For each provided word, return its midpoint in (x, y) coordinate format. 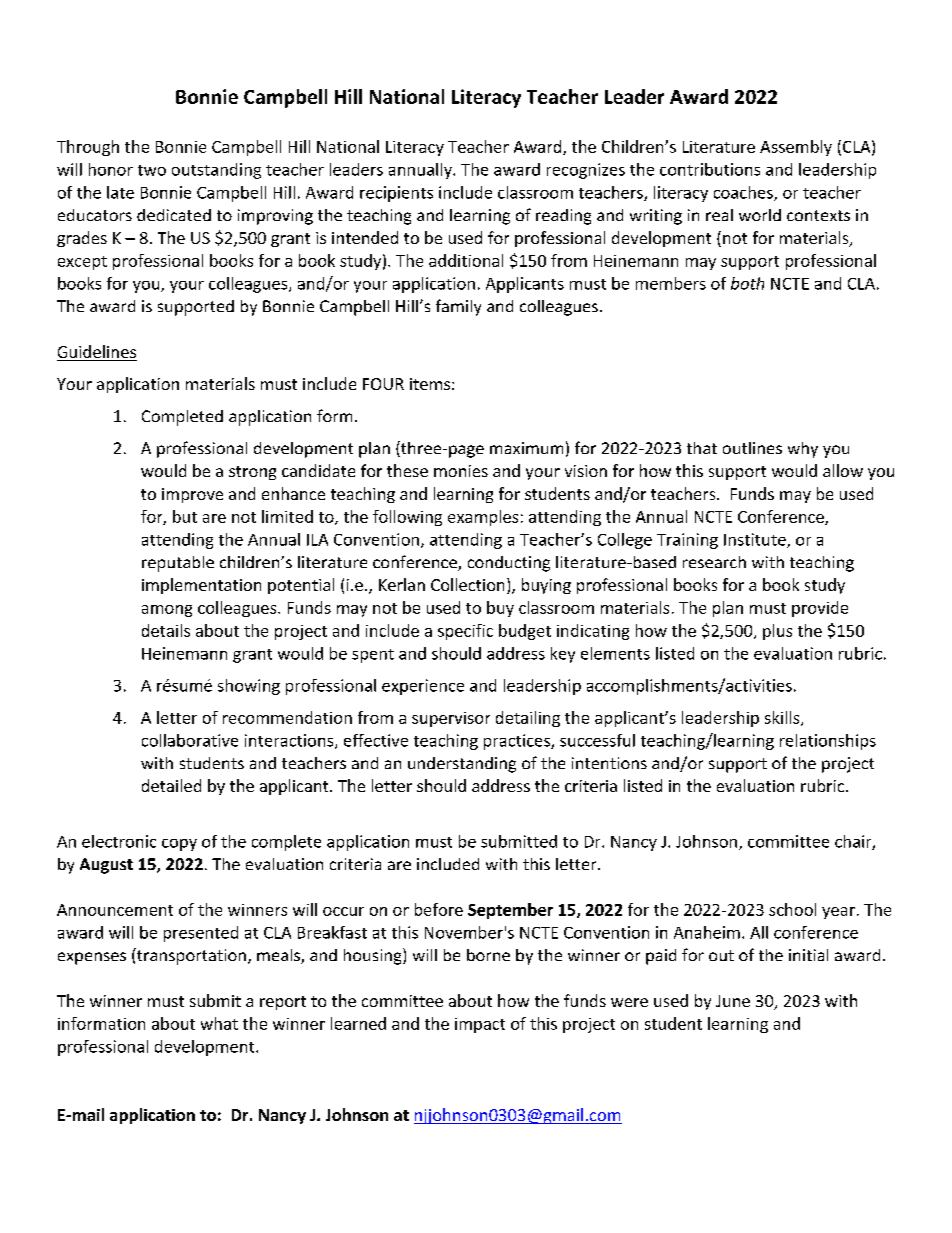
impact (480, 1025)
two (152, 170)
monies (461, 471)
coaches (744, 193)
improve (192, 495)
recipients (396, 194)
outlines (752, 448)
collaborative (190, 740)
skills (783, 718)
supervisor (451, 719)
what (219, 1023)
